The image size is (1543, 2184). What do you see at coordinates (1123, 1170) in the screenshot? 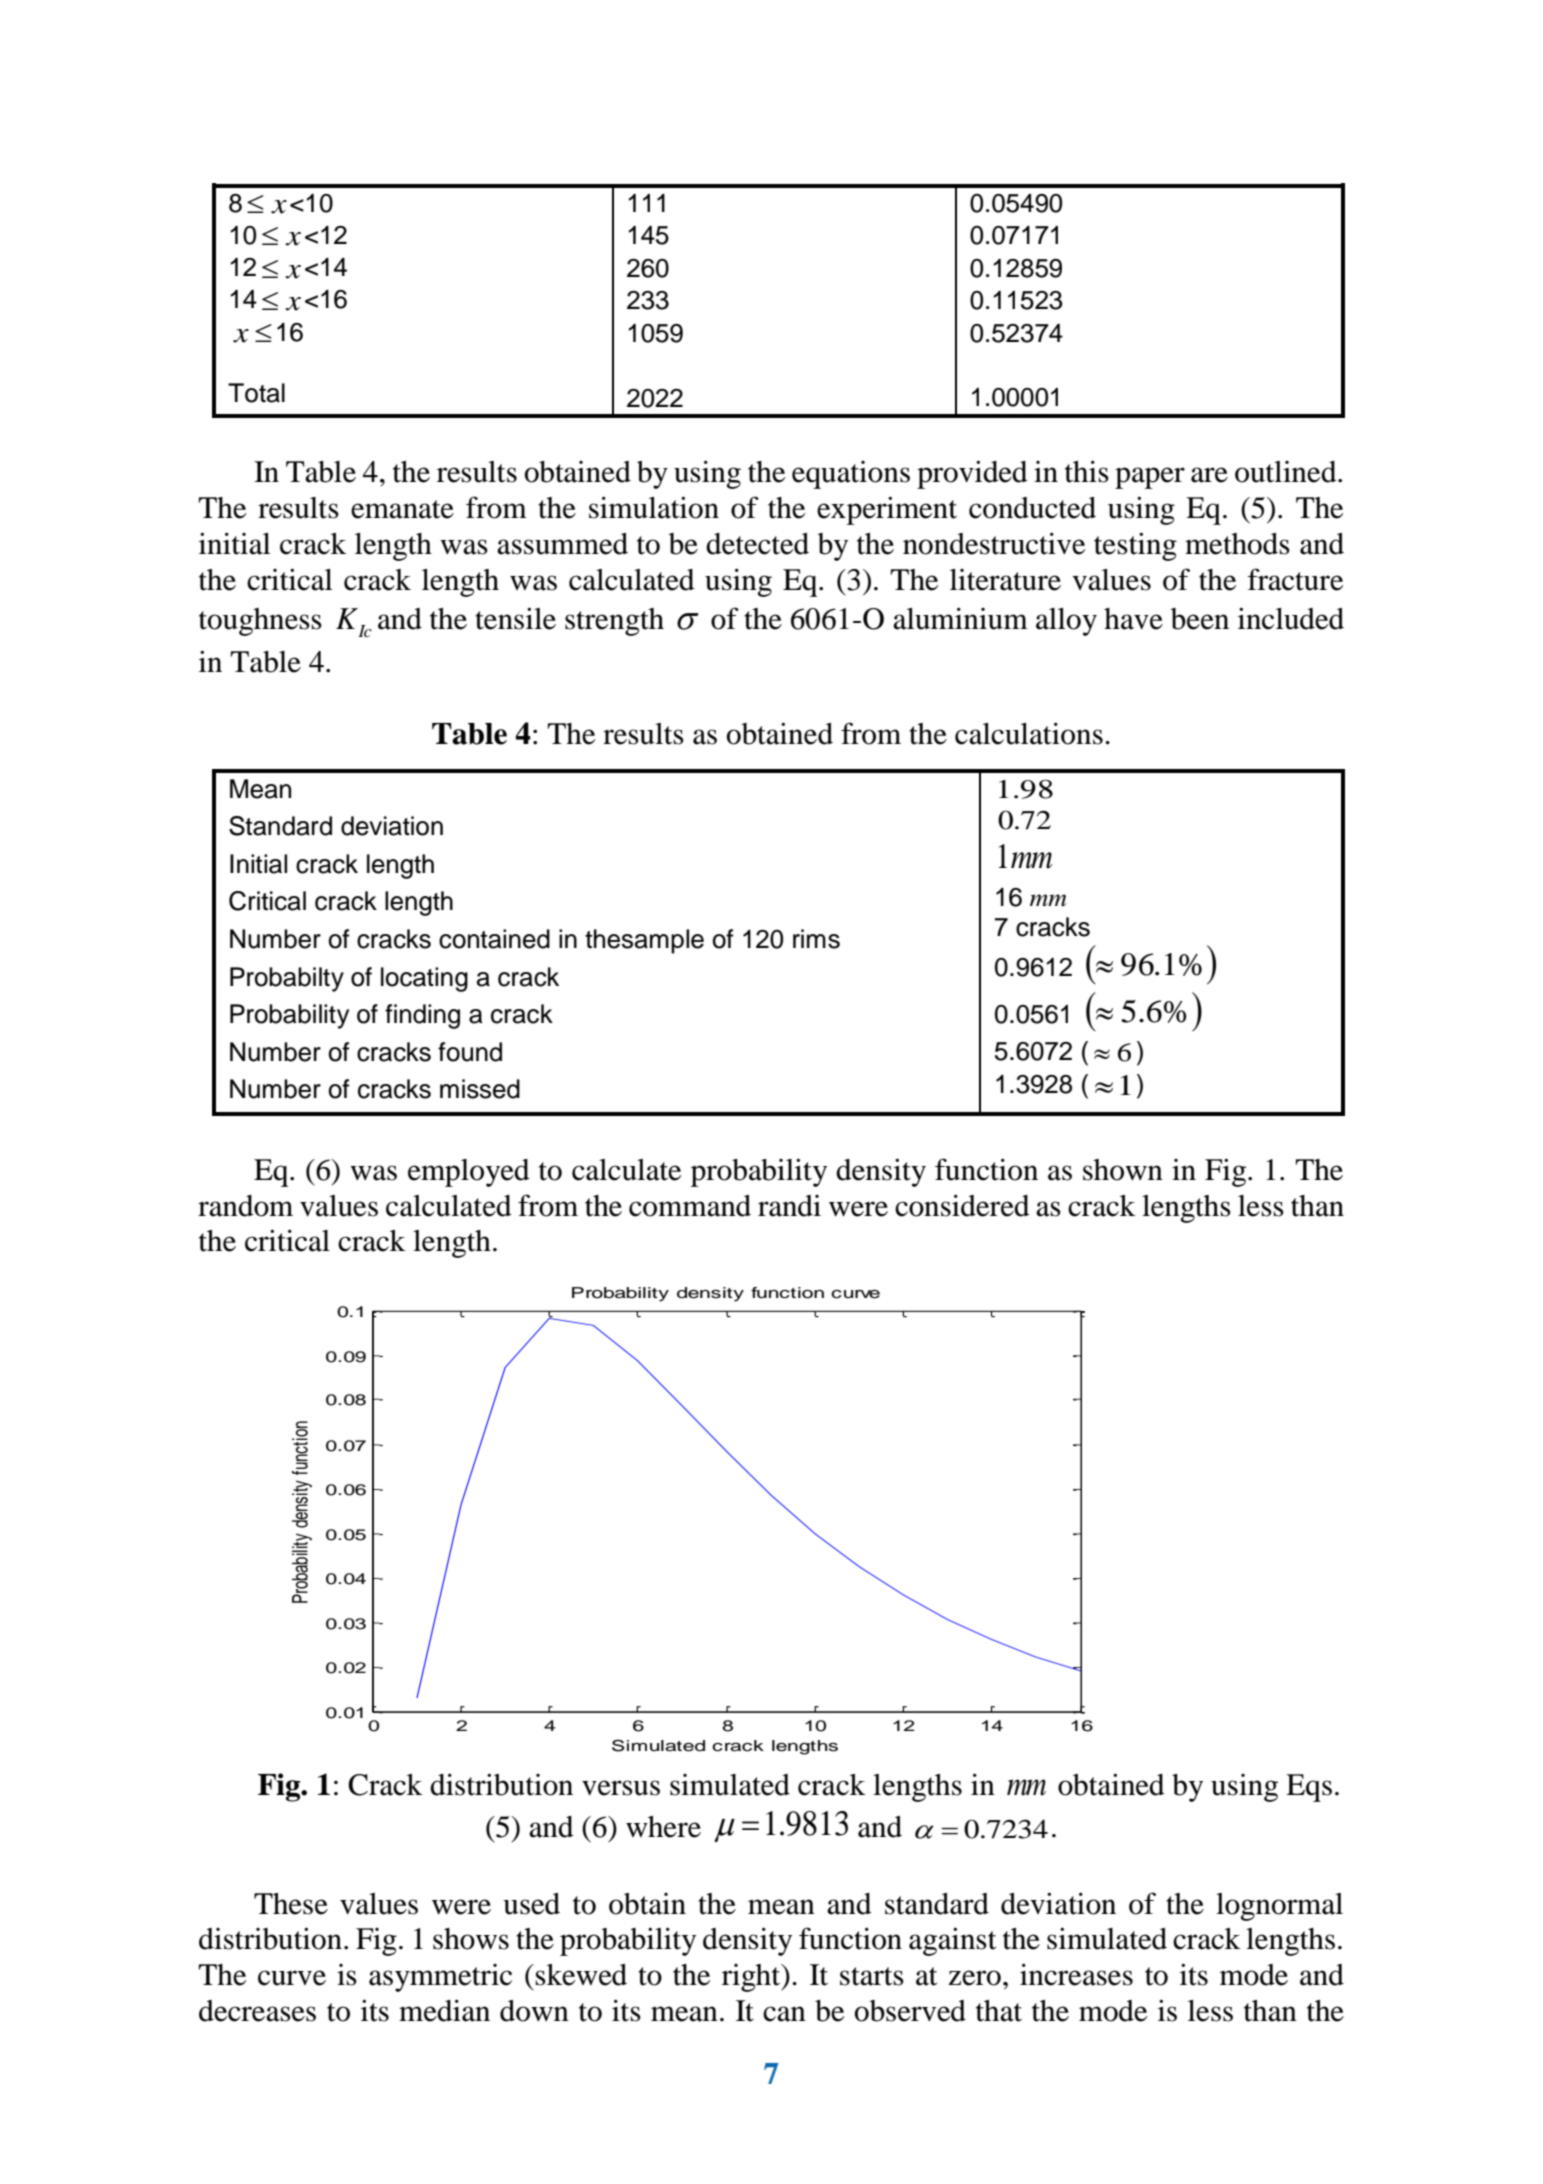
I see `shown` at bounding box center [1123, 1170].
